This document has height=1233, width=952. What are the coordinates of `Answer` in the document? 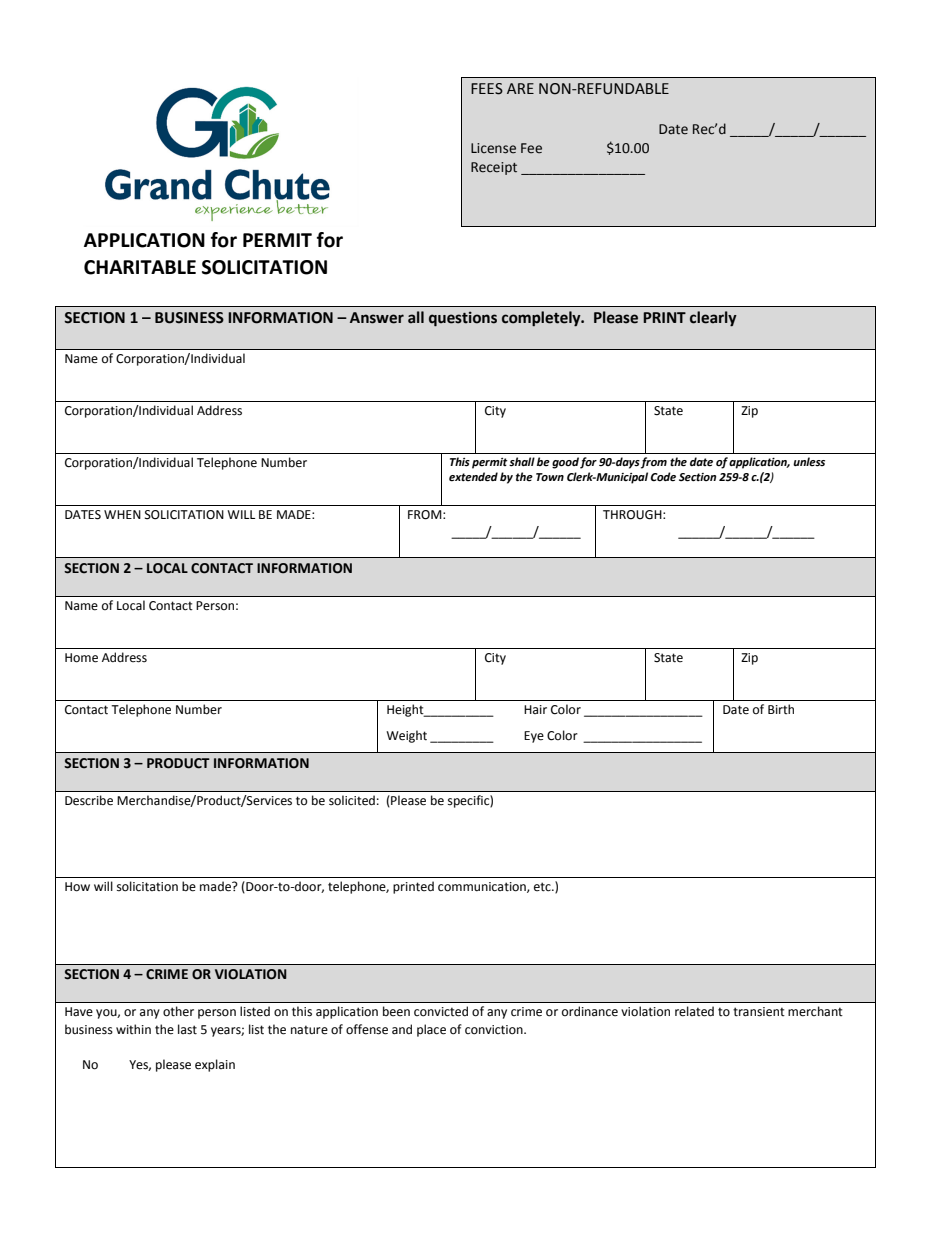 It's located at (377, 318).
